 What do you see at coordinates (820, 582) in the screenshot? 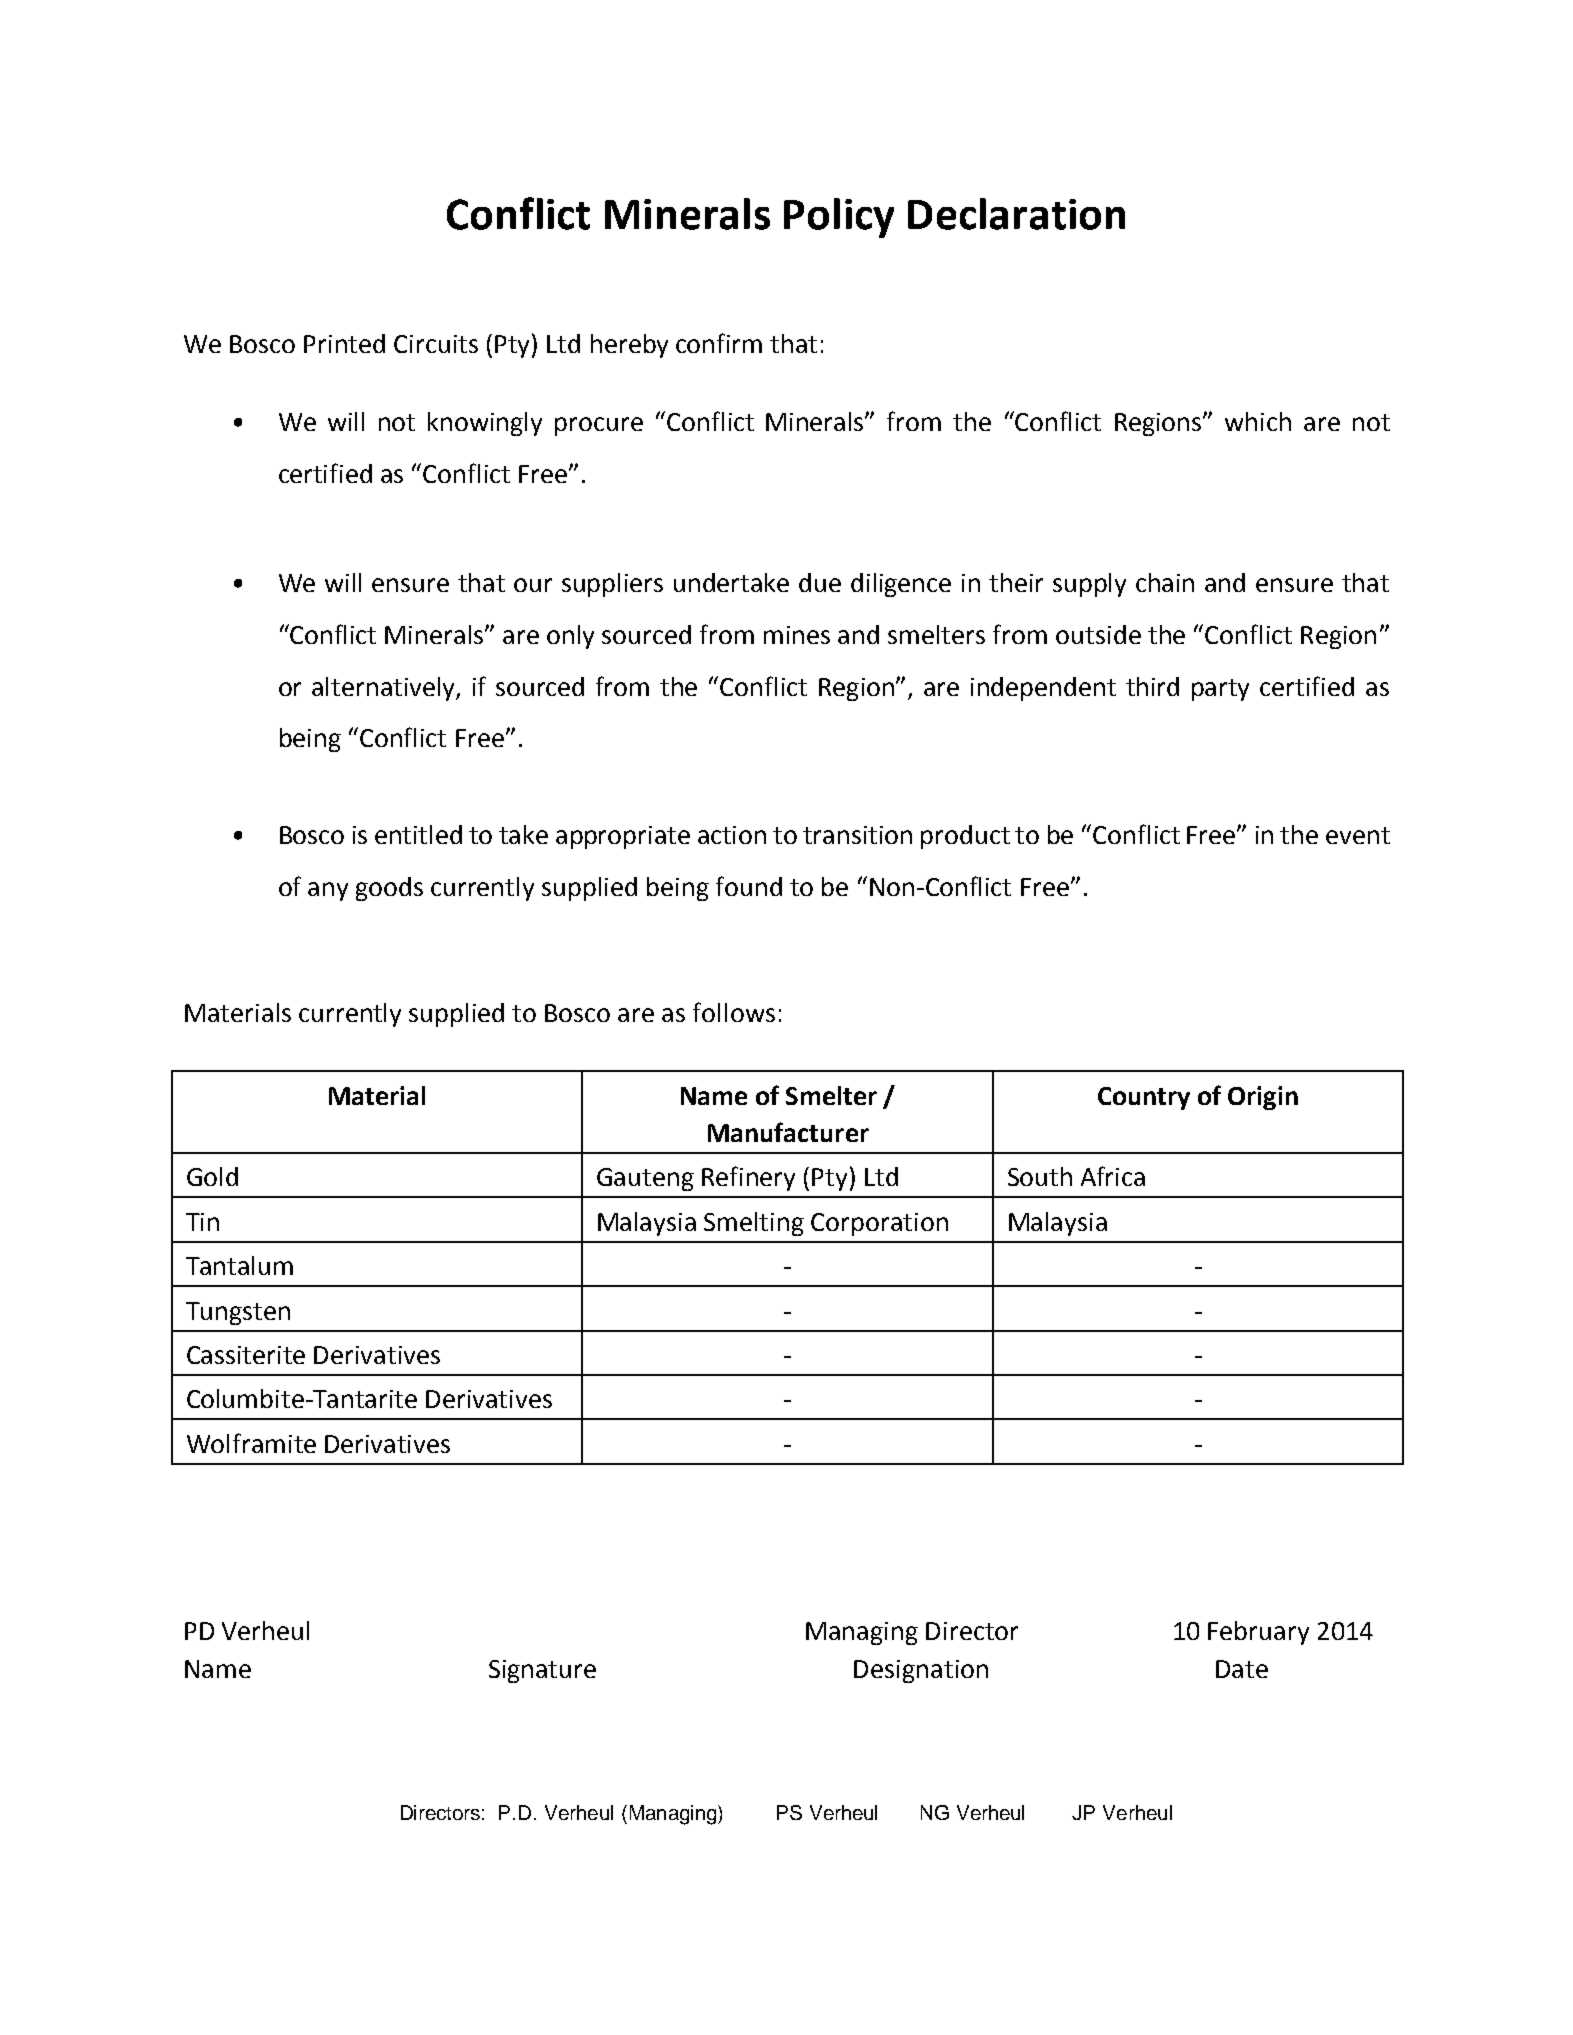
I see `due` at bounding box center [820, 582].
